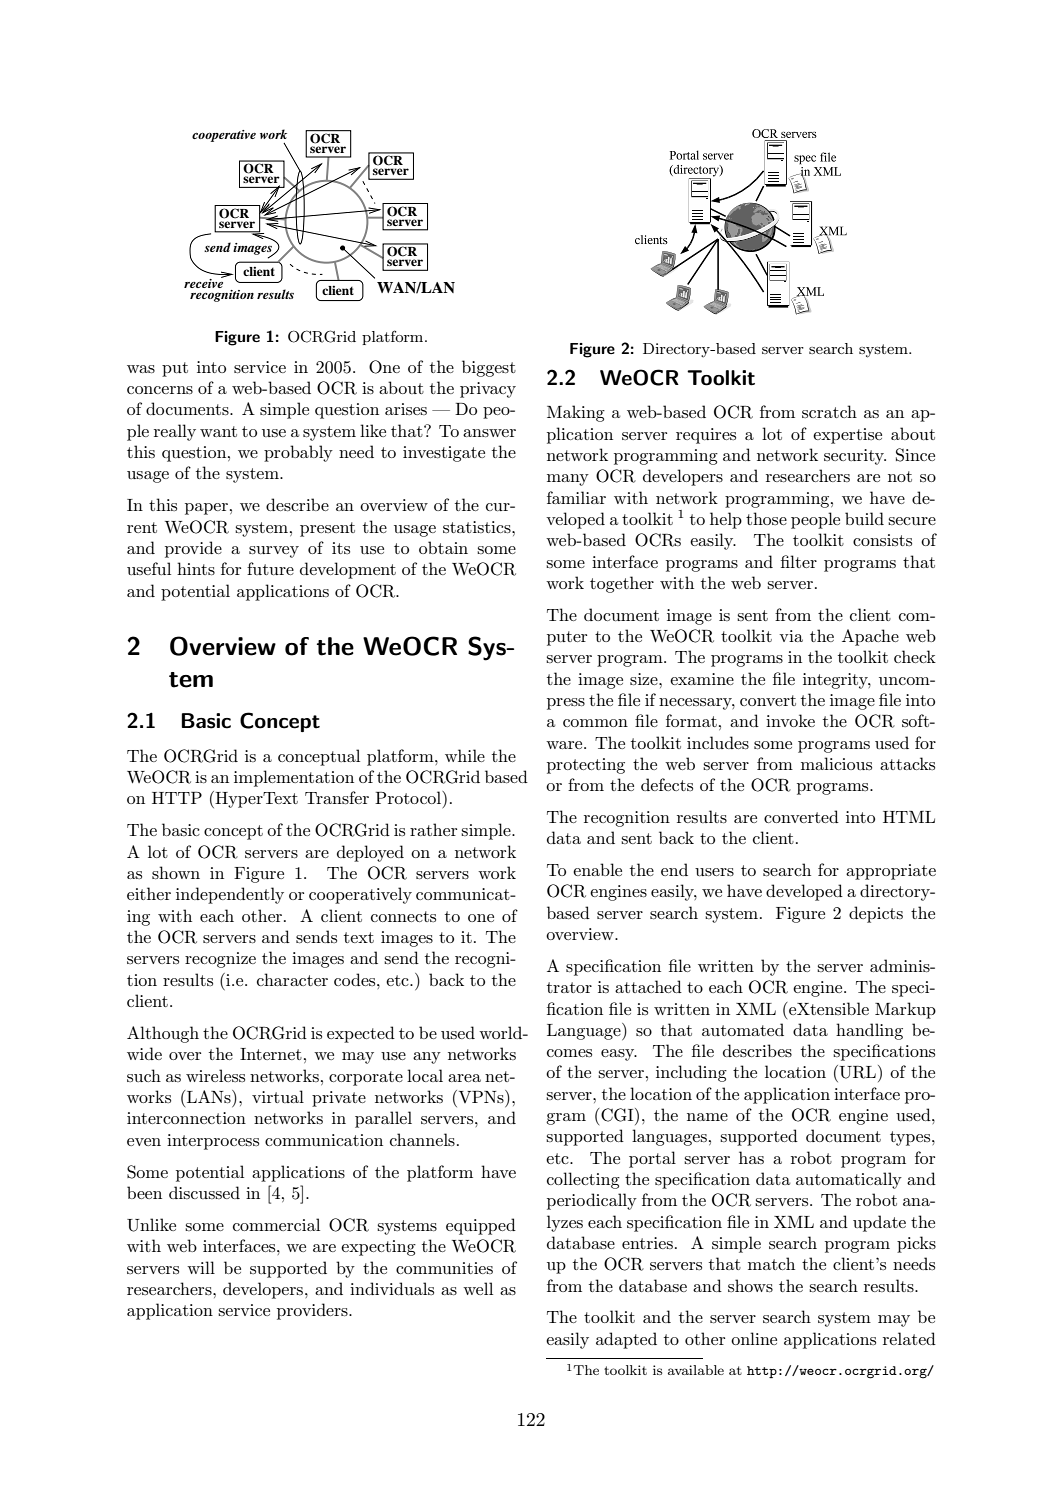 The image size is (1062, 1502). Describe the element at coordinates (597, 869) in the screenshot. I see `enable` at that location.
